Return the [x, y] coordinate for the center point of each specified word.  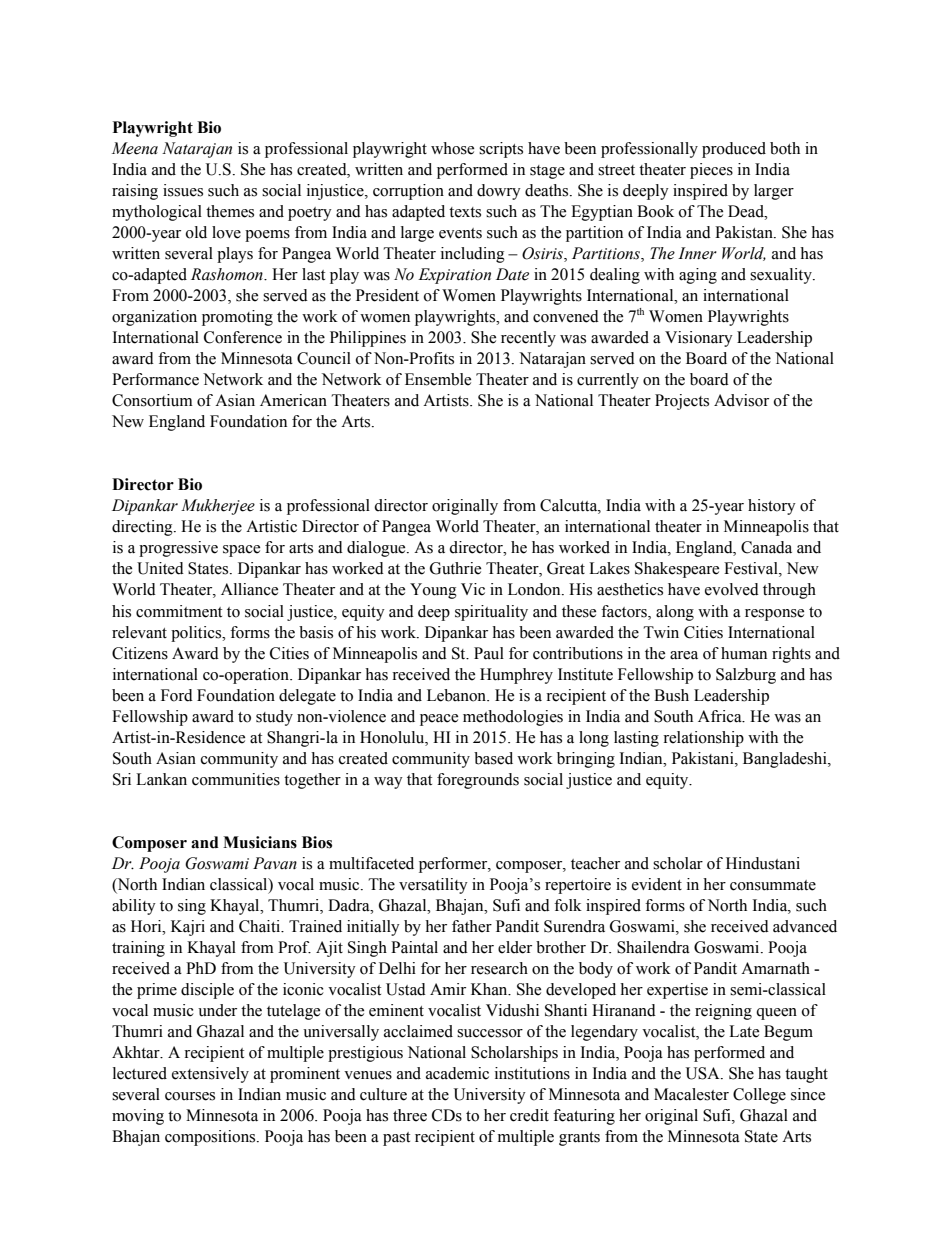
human [744, 653]
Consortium [152, 400]
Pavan [275, 863]
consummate [773, 885]
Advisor [741, 400]
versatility [433, 886]
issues [183, 190]
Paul [489, 653]
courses [190, 1096]
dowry [499, 192]
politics [197, 634]
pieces [711, 171]
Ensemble [438, 379]
